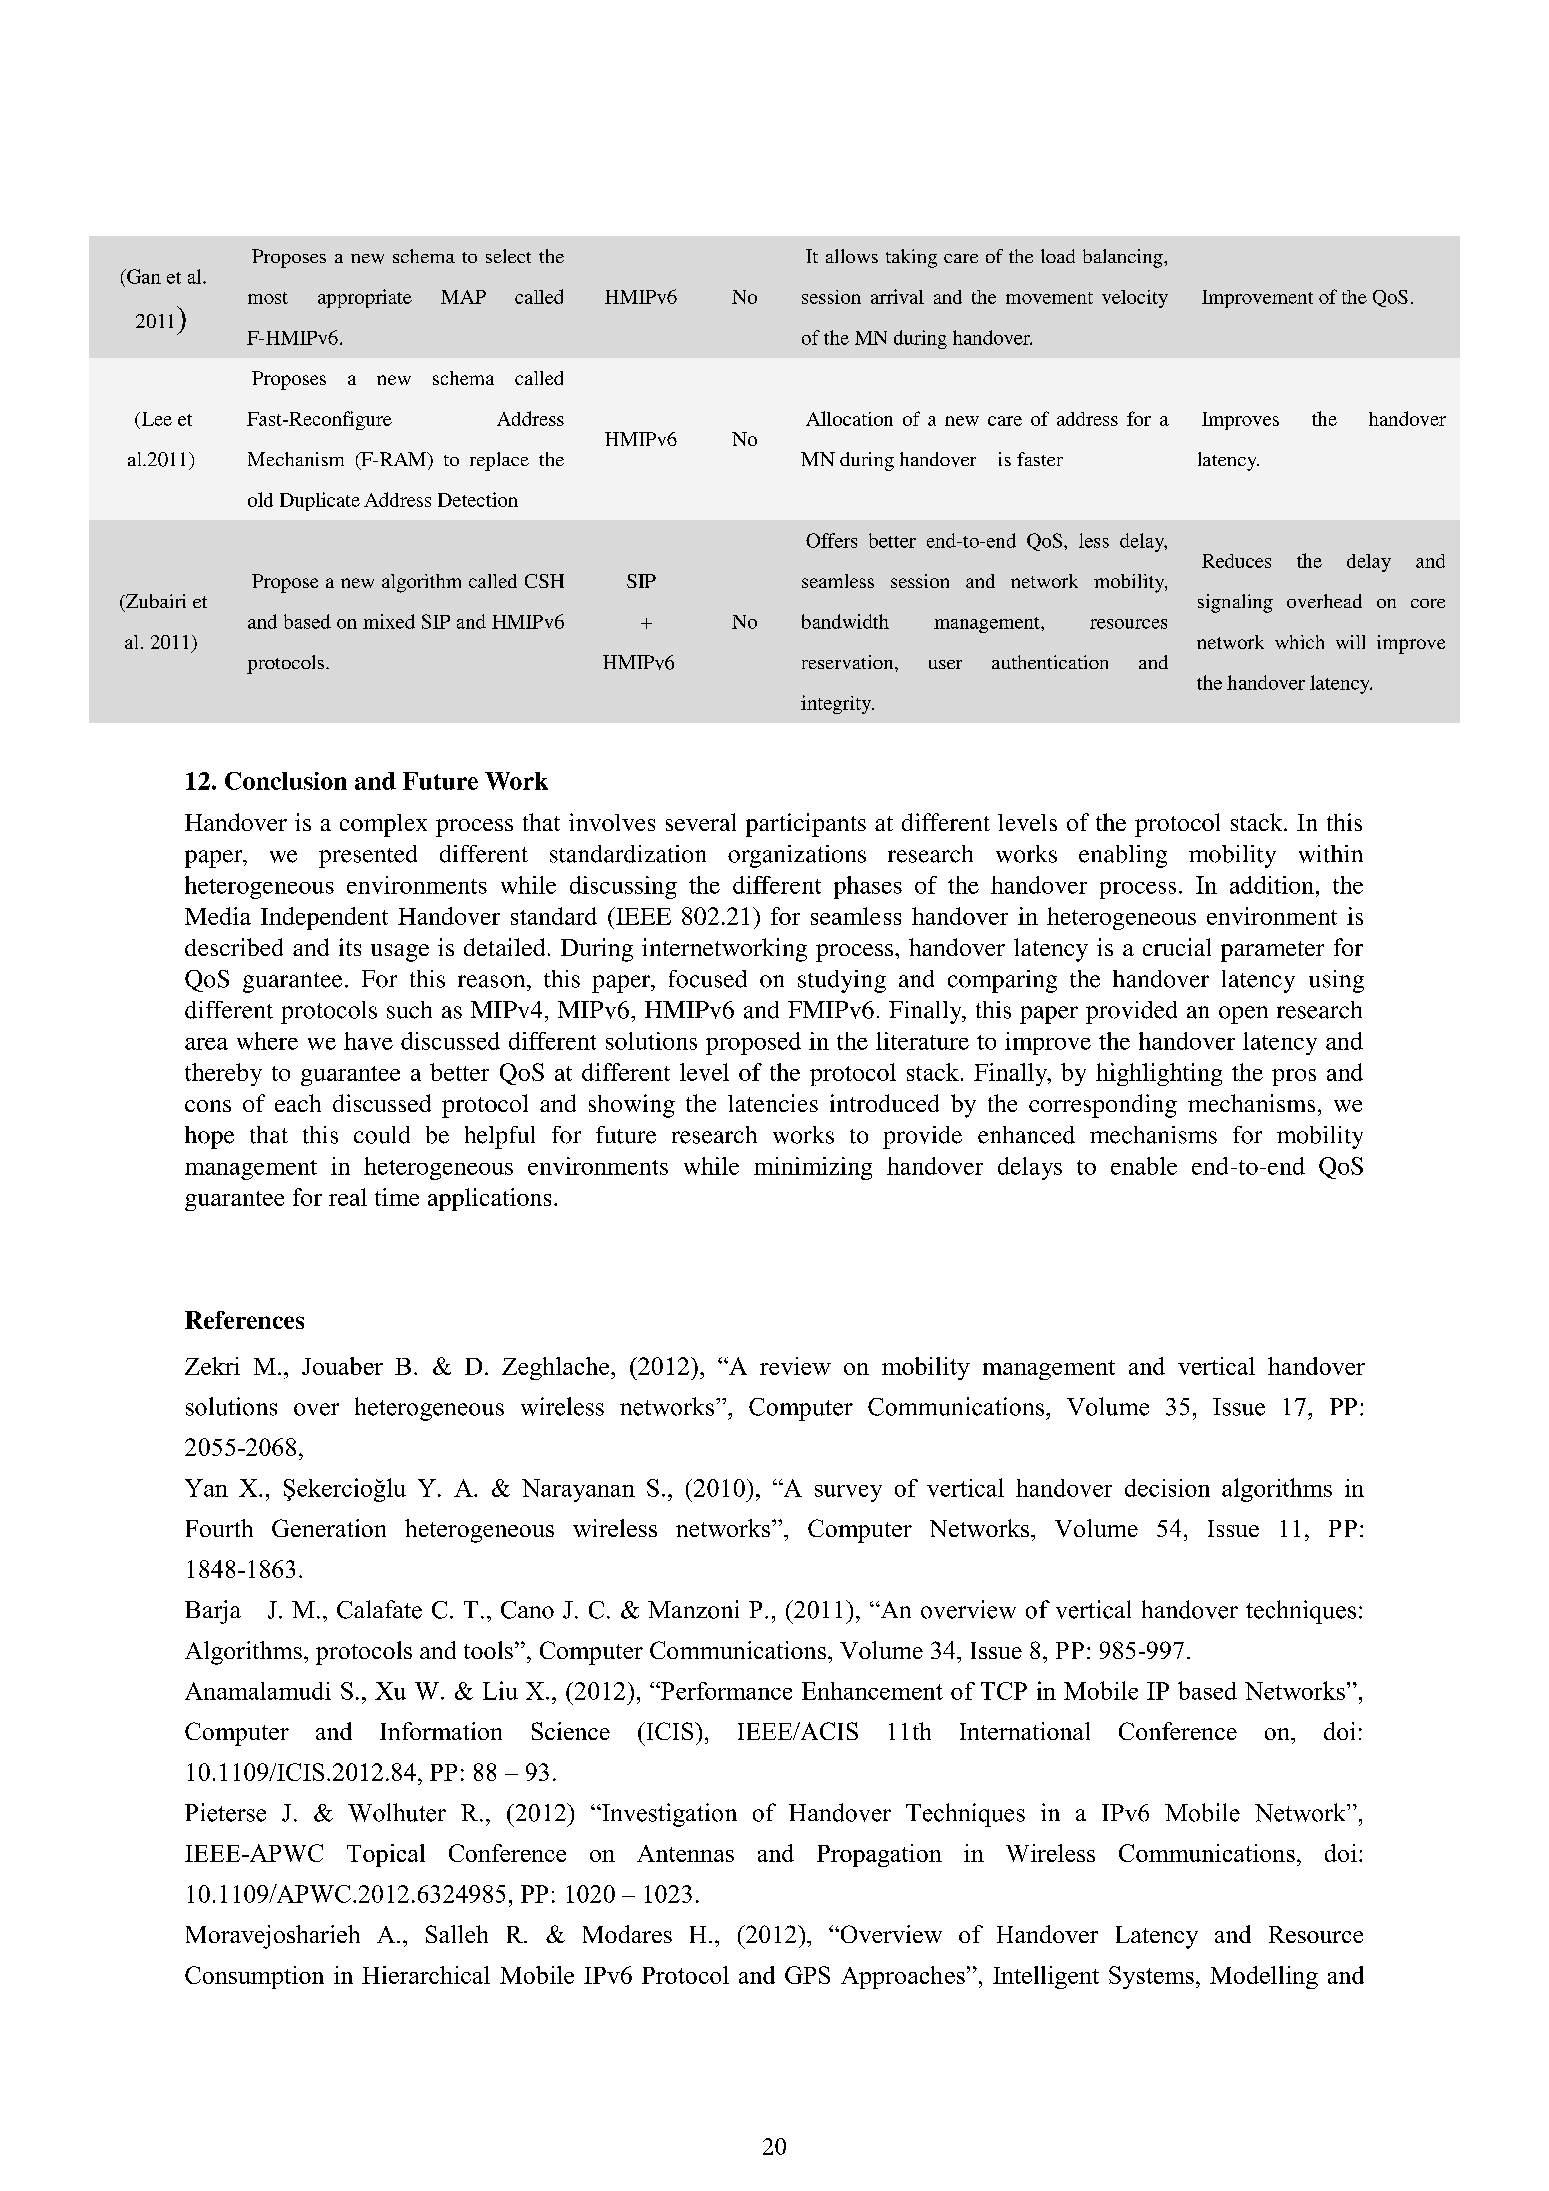 The width and height of the image is (1549, 2191). Describe the element at coordinates (268, 298) in the image. I see `most` at that location.
